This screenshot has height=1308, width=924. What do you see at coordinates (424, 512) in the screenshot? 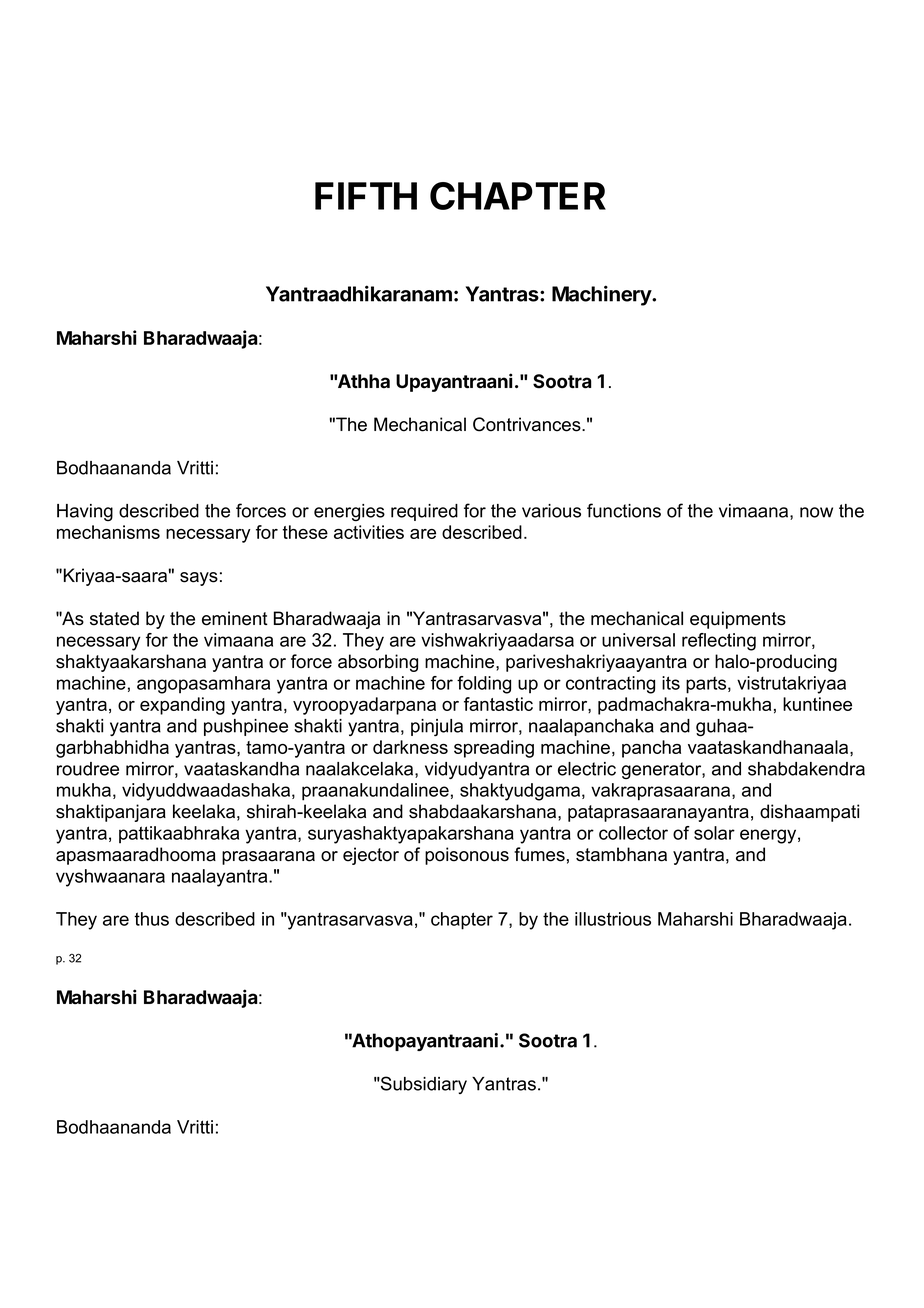
I see `required` at bounding box center [424, 512].
